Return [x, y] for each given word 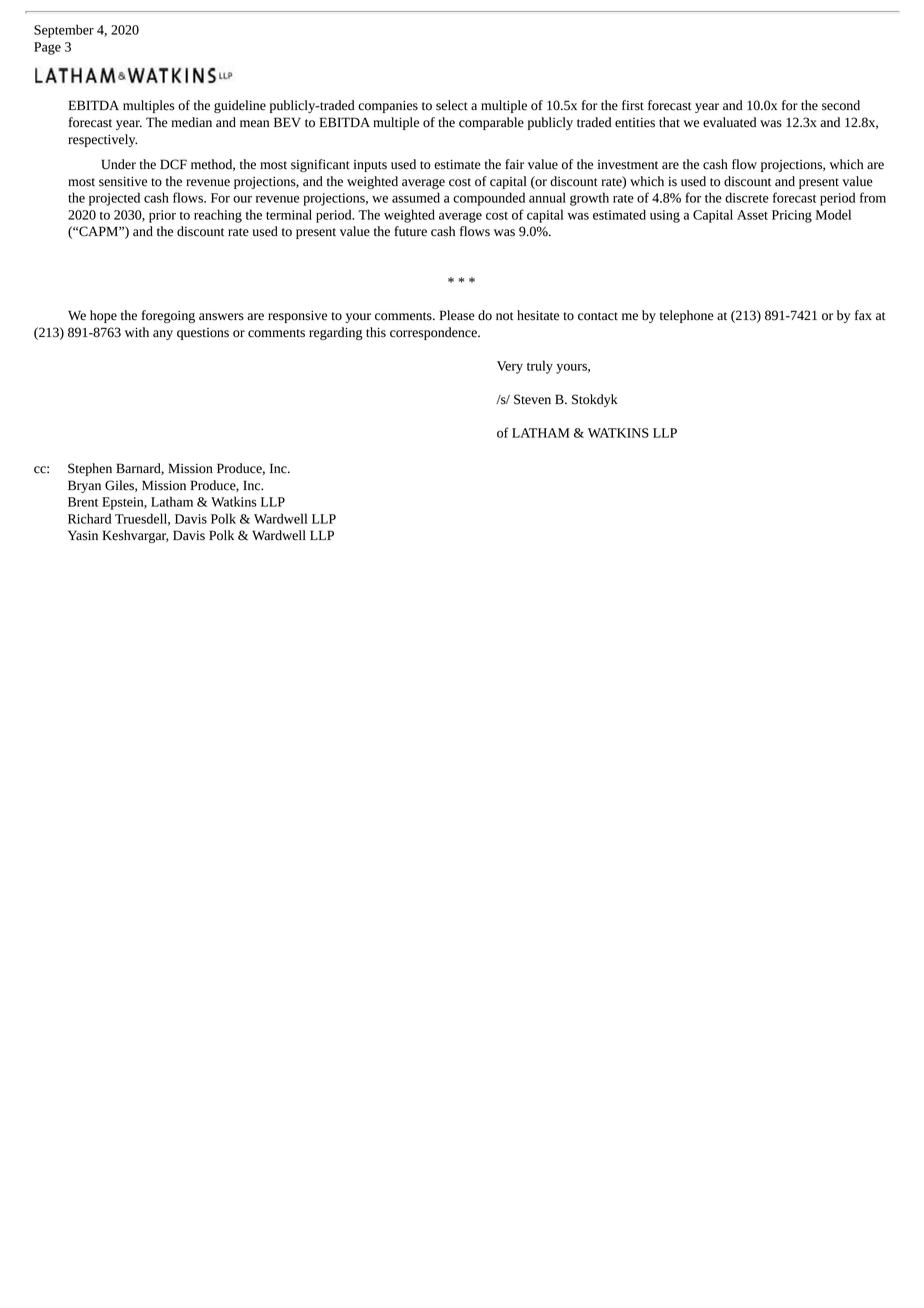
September [64, 31]
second [841, 105]
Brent [83, 502]
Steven [532, 399]
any [163, 335]
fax [863, 315]
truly [540, 367]
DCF [173, 164]
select [452, 105]
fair [514, 164]
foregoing [168, 316]
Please [457, 315]
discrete [747, 197]
